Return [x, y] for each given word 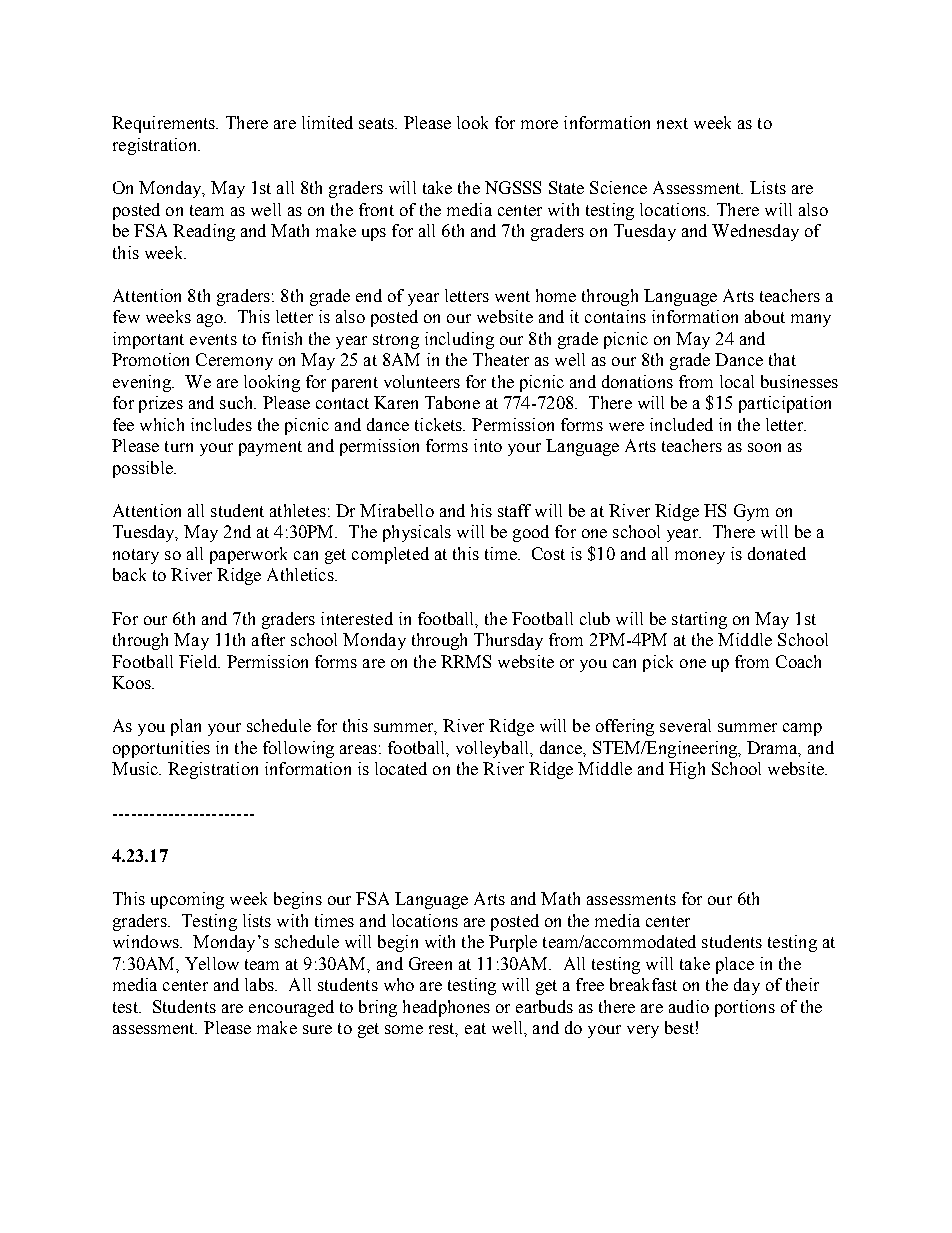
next [672, 123]
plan [186, 727]
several [685, 725]
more [539, 124]
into [488, 445]
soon [764, 447]
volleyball [493, 749]
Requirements [164, 124]
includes [221, 424]
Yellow [212, 963]
